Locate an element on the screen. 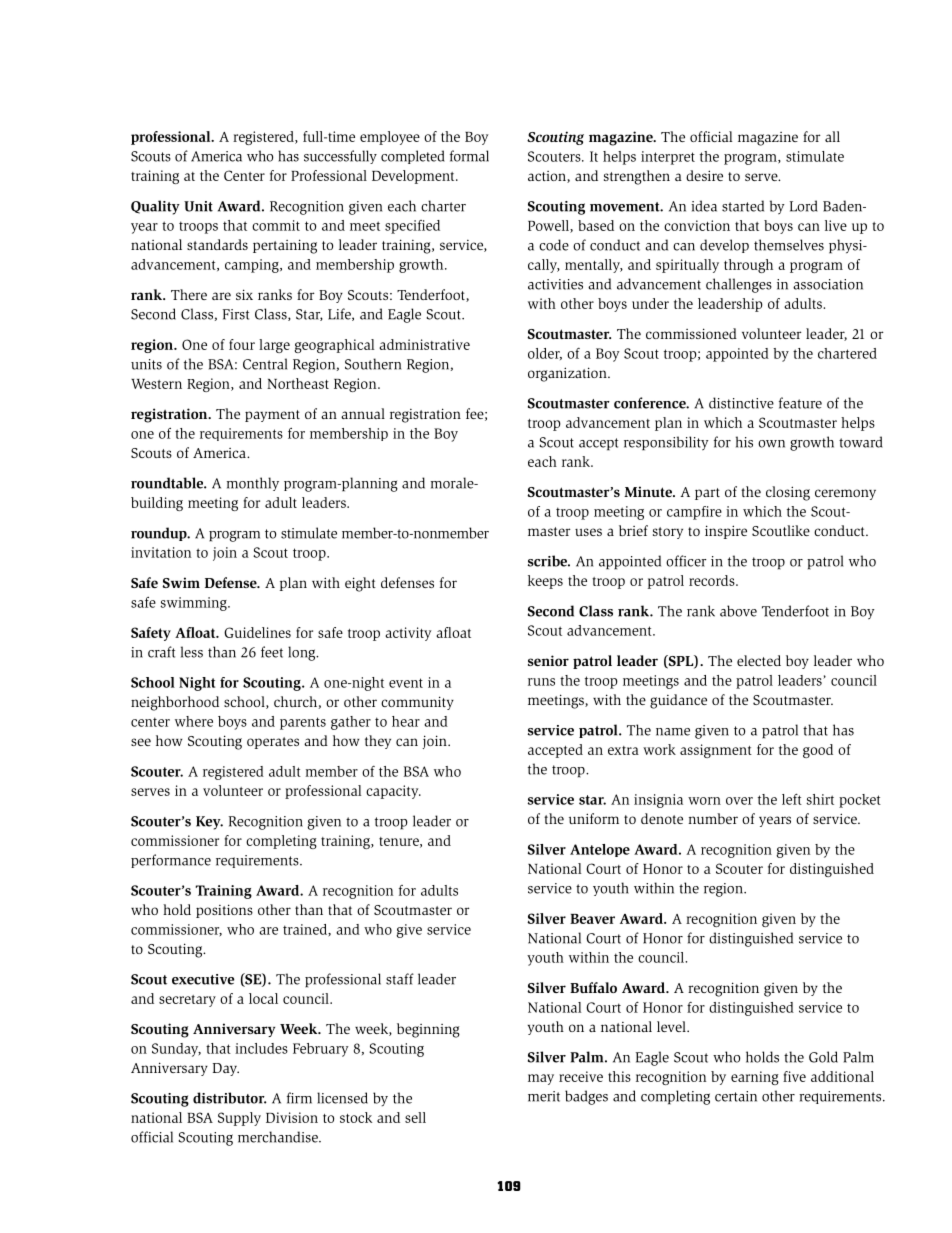 This screenshot has width=952, height=1233. formal is located at coordinates (469, 156).
